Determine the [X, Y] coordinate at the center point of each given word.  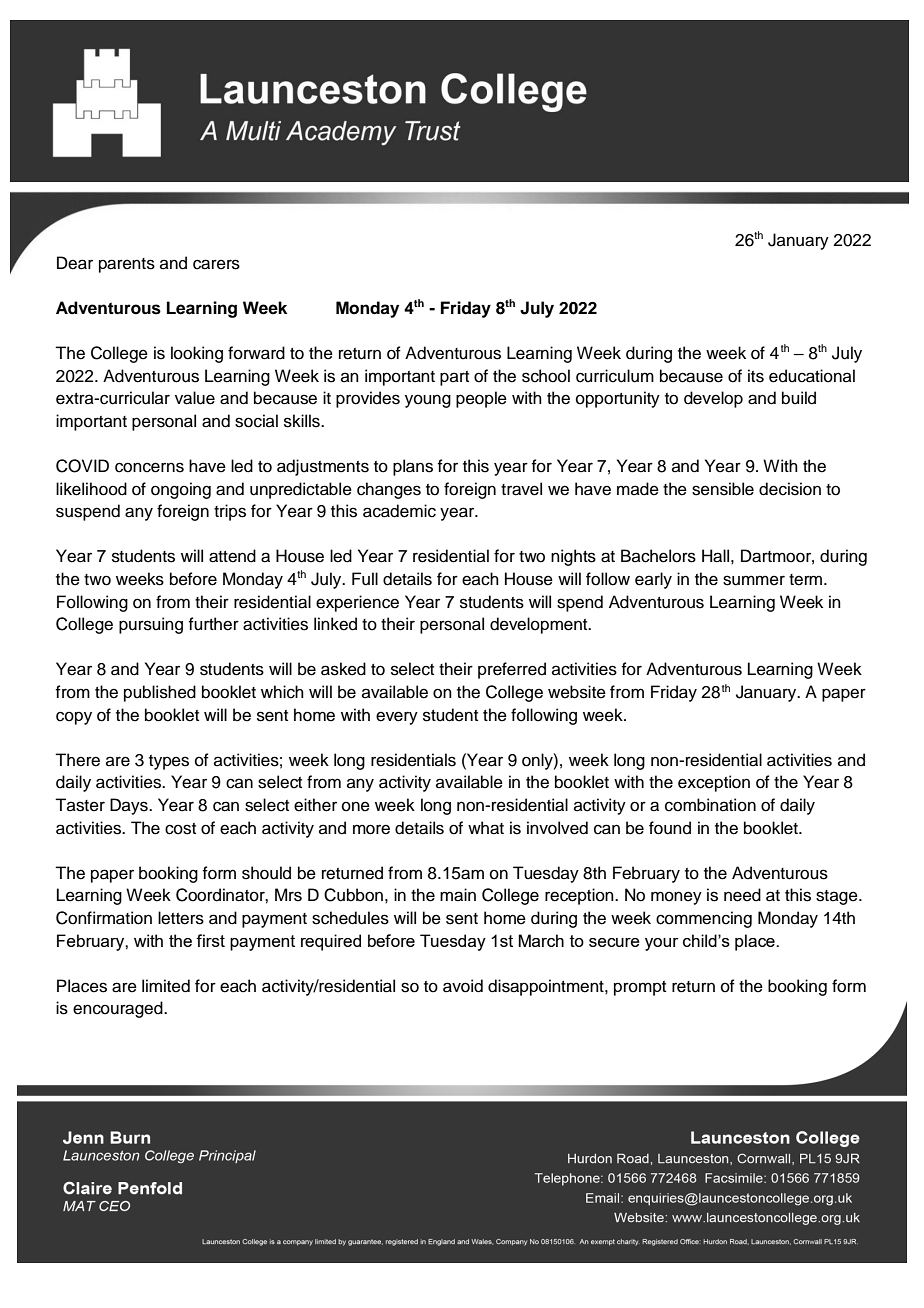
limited [166, 986]
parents [127, 265]
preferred [512, 670]
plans [413, 467]
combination [710, 805]
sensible [723, 489]
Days [130, 806]
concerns [149, 467]
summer [754, 580]
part [454, 378]
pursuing [151, 625]
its [756, 376]
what [486, 828]
